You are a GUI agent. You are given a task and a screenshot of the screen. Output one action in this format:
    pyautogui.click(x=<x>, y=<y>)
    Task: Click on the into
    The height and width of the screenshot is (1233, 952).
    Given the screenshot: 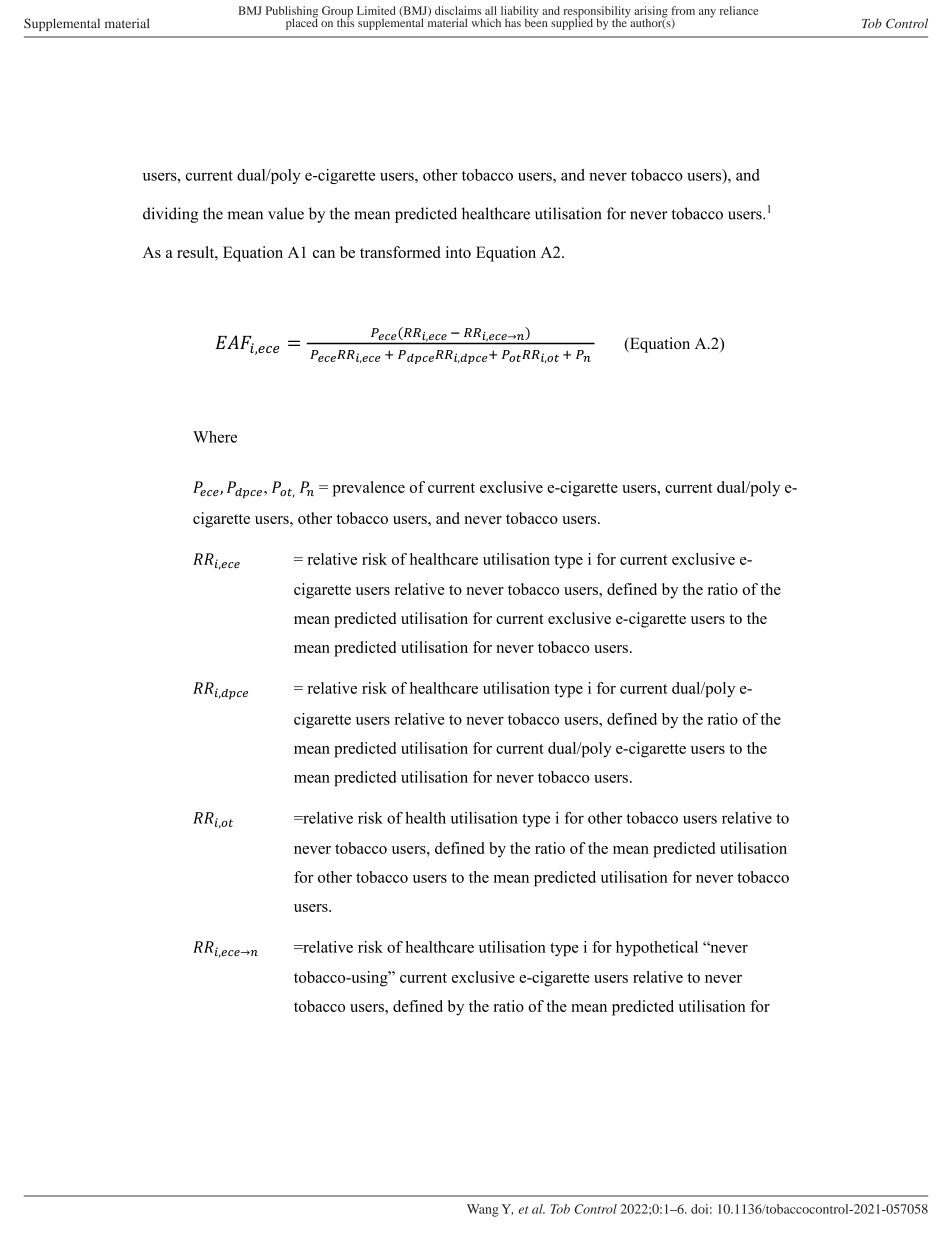 What is the action you would take?
    pyautogui.click(x=458, y=252)
